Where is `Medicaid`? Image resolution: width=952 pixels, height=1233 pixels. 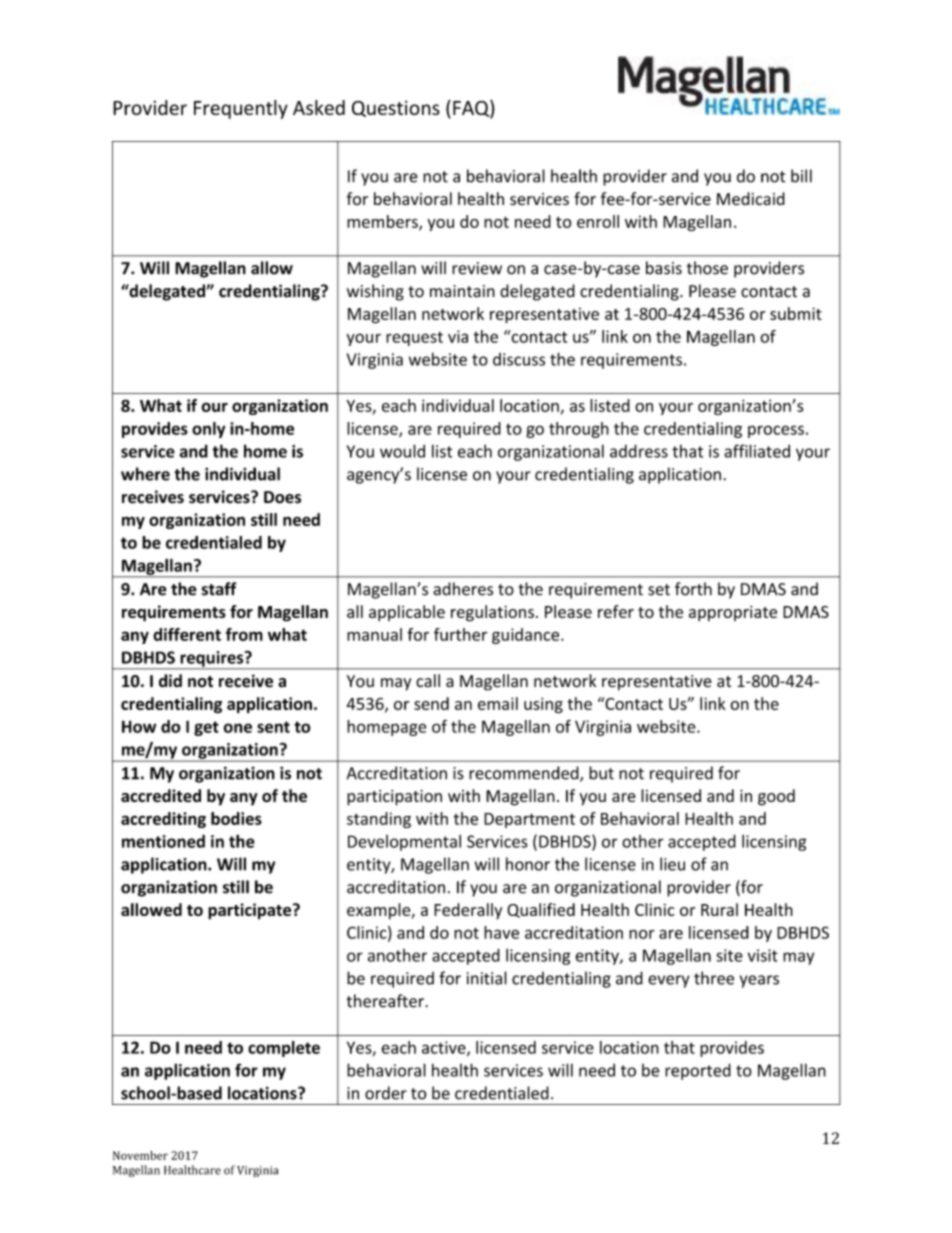
Medicaid is located at coordinates (751, 199).
